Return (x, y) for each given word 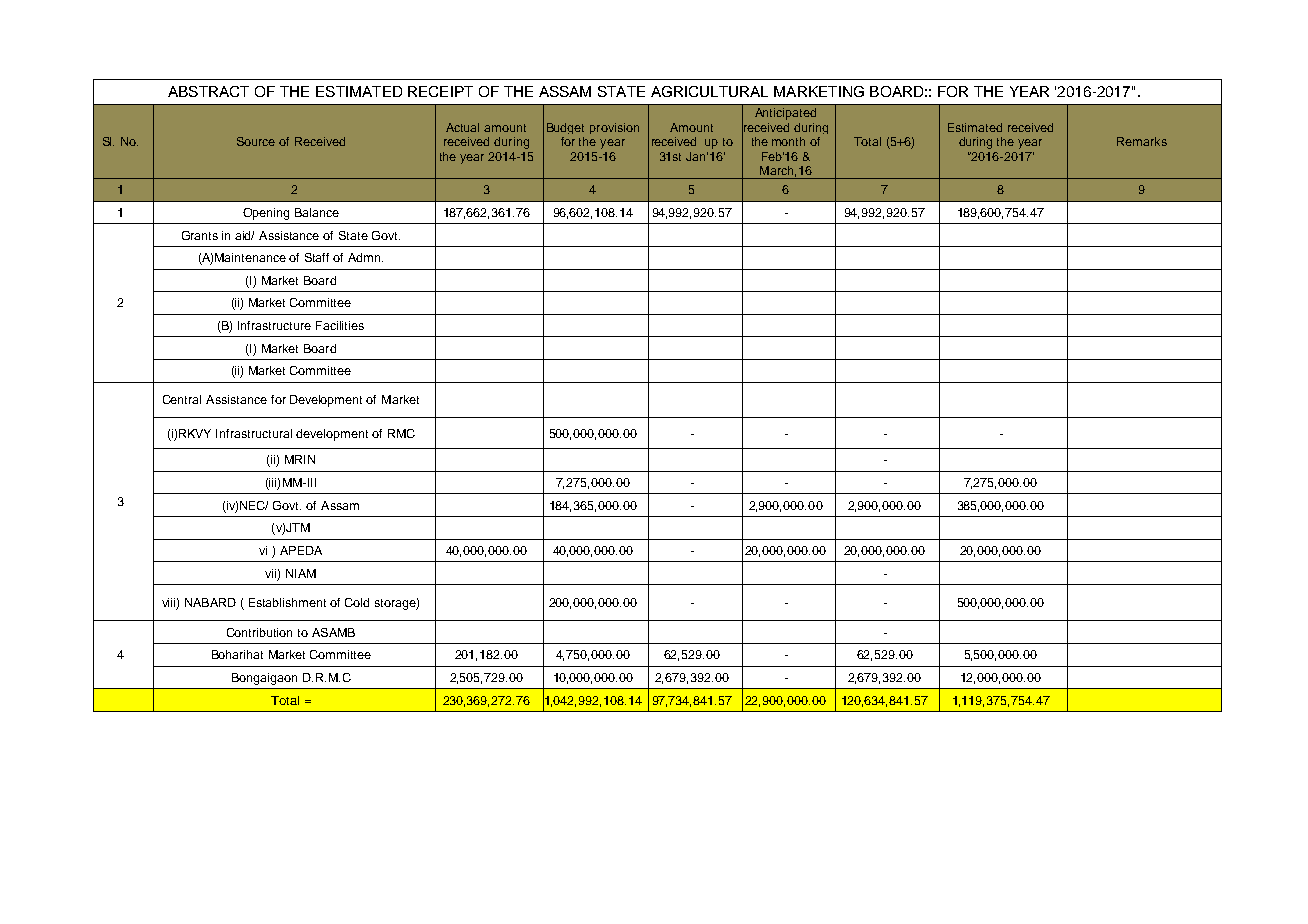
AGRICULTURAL (709, 91)
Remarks (1142, 141)
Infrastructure (274, 325)
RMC (401, 433)
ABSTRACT (208, 91)
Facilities (340, 325)
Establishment (287, 602)
